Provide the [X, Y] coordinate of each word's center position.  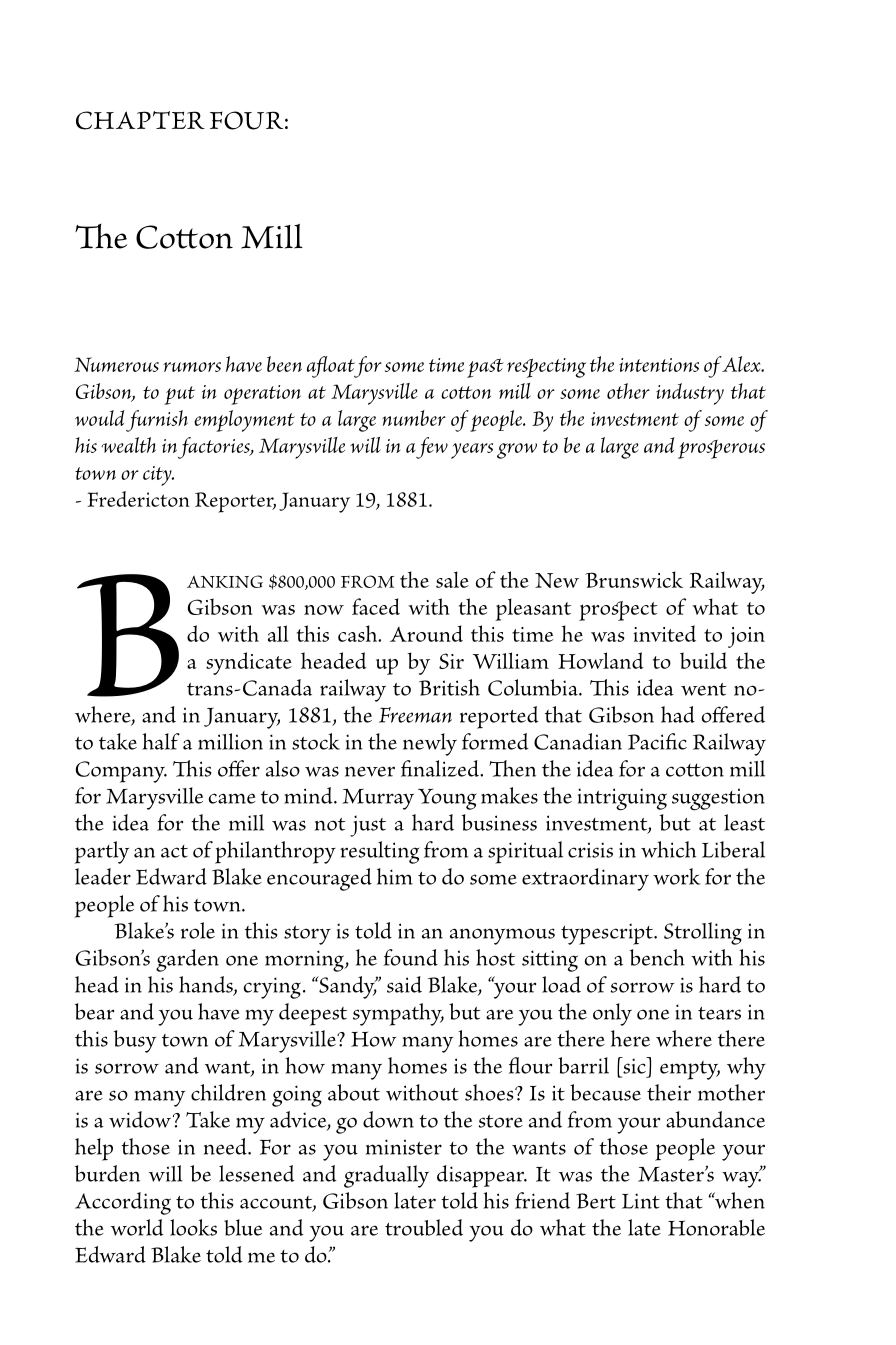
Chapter [140, 120]
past [485, 368]
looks [193, 1227]
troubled [424, 1227]
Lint [641, 1201]
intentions [659, 365]
